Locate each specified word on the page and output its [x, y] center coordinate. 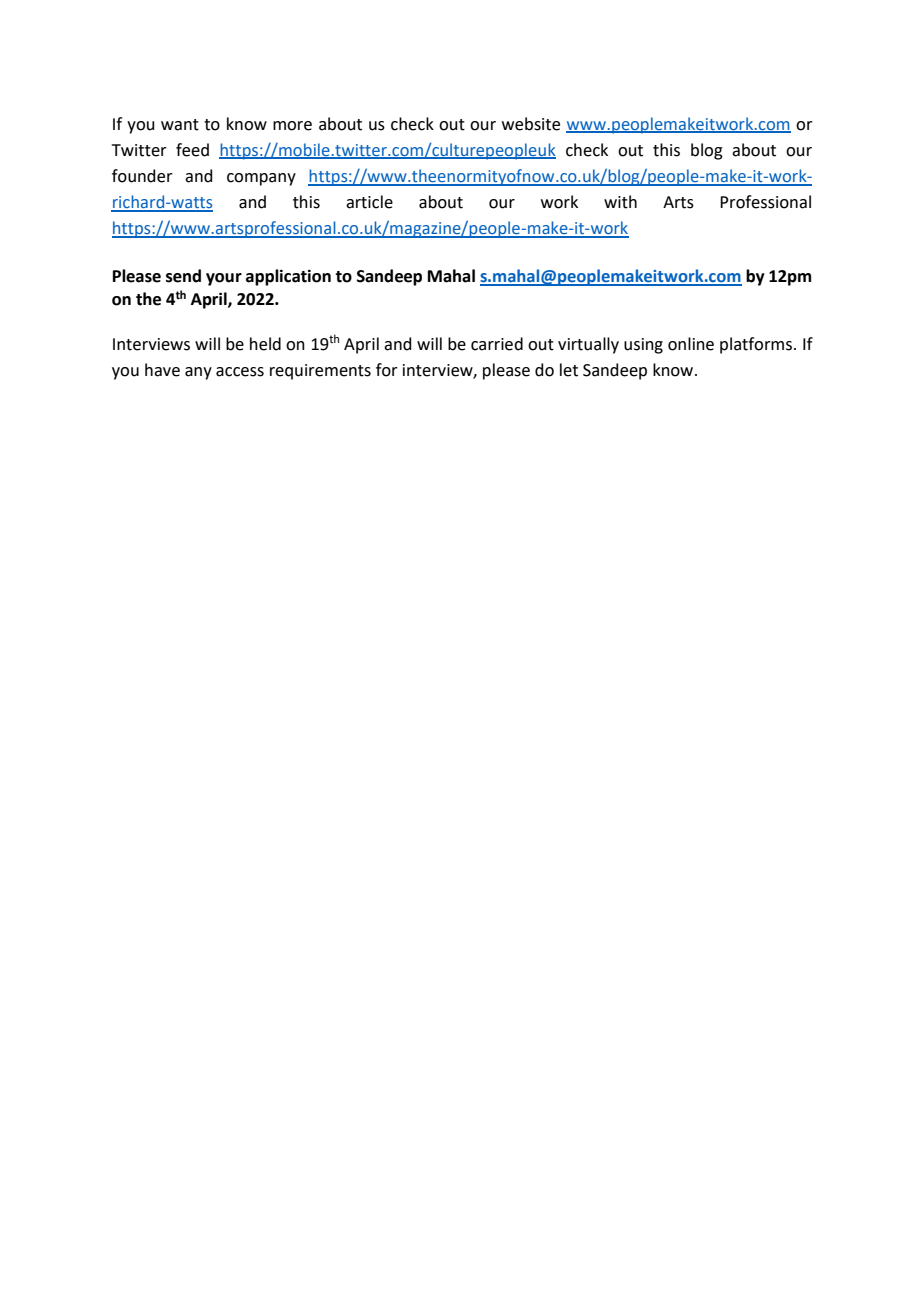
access [240, 372]
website [531, 124]
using [643, 346]
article [369, 202]
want [180, 125]
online [691, 344]
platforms [756, 345]
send [183, 276]
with [620, 202]
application [288, 277]
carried [497, 344]
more [292, 126]
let [569, 370]
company [261, 179]
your [224, 279]
